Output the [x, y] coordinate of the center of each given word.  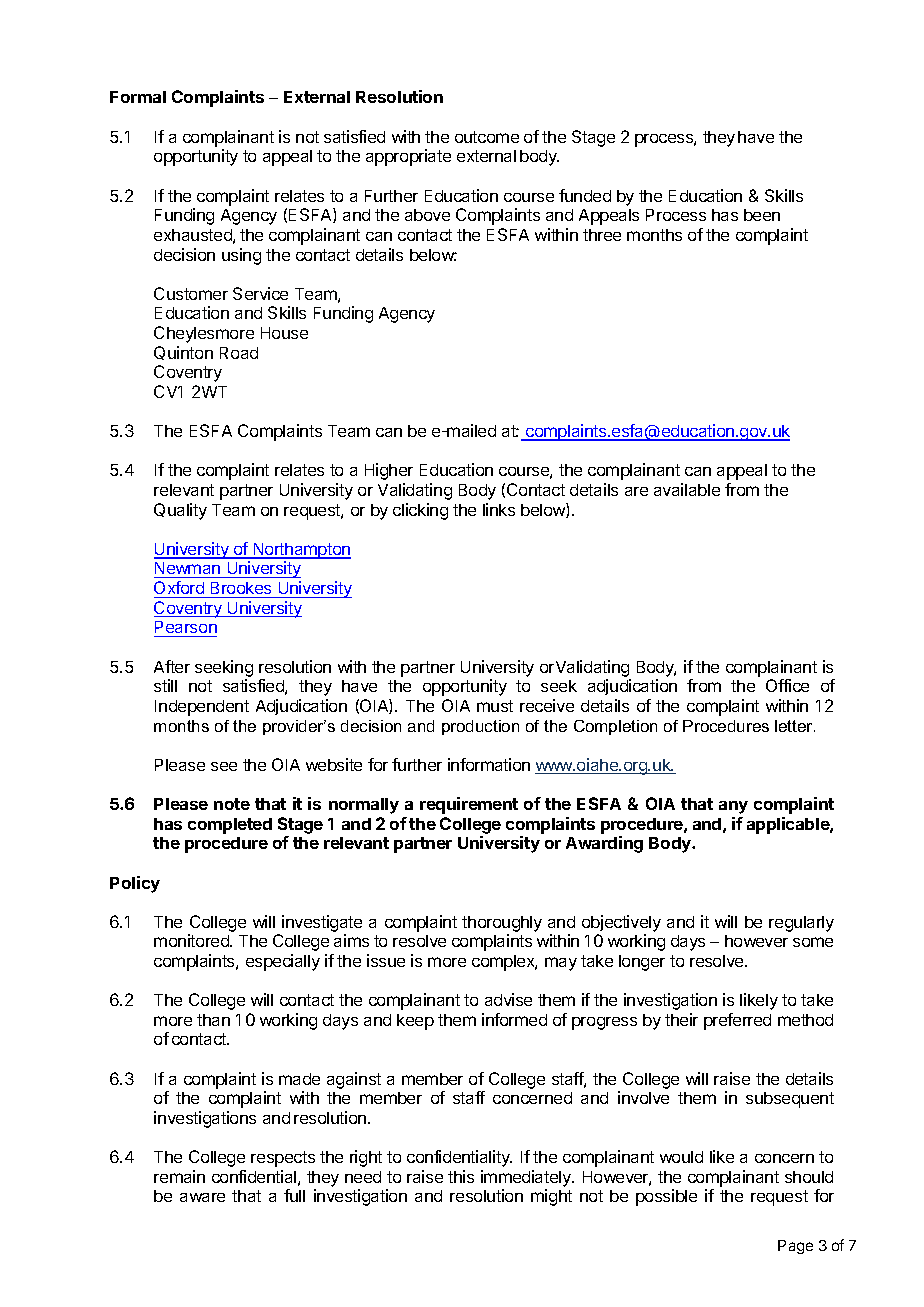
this [461, 1176]
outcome [487, 137]
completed [230, 826]
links [499, 509]
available [687, 489]
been [762, 215]
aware [202, 1197]
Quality [180, 511]
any [733, 807]
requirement [469, 805]
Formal [138, 97]
